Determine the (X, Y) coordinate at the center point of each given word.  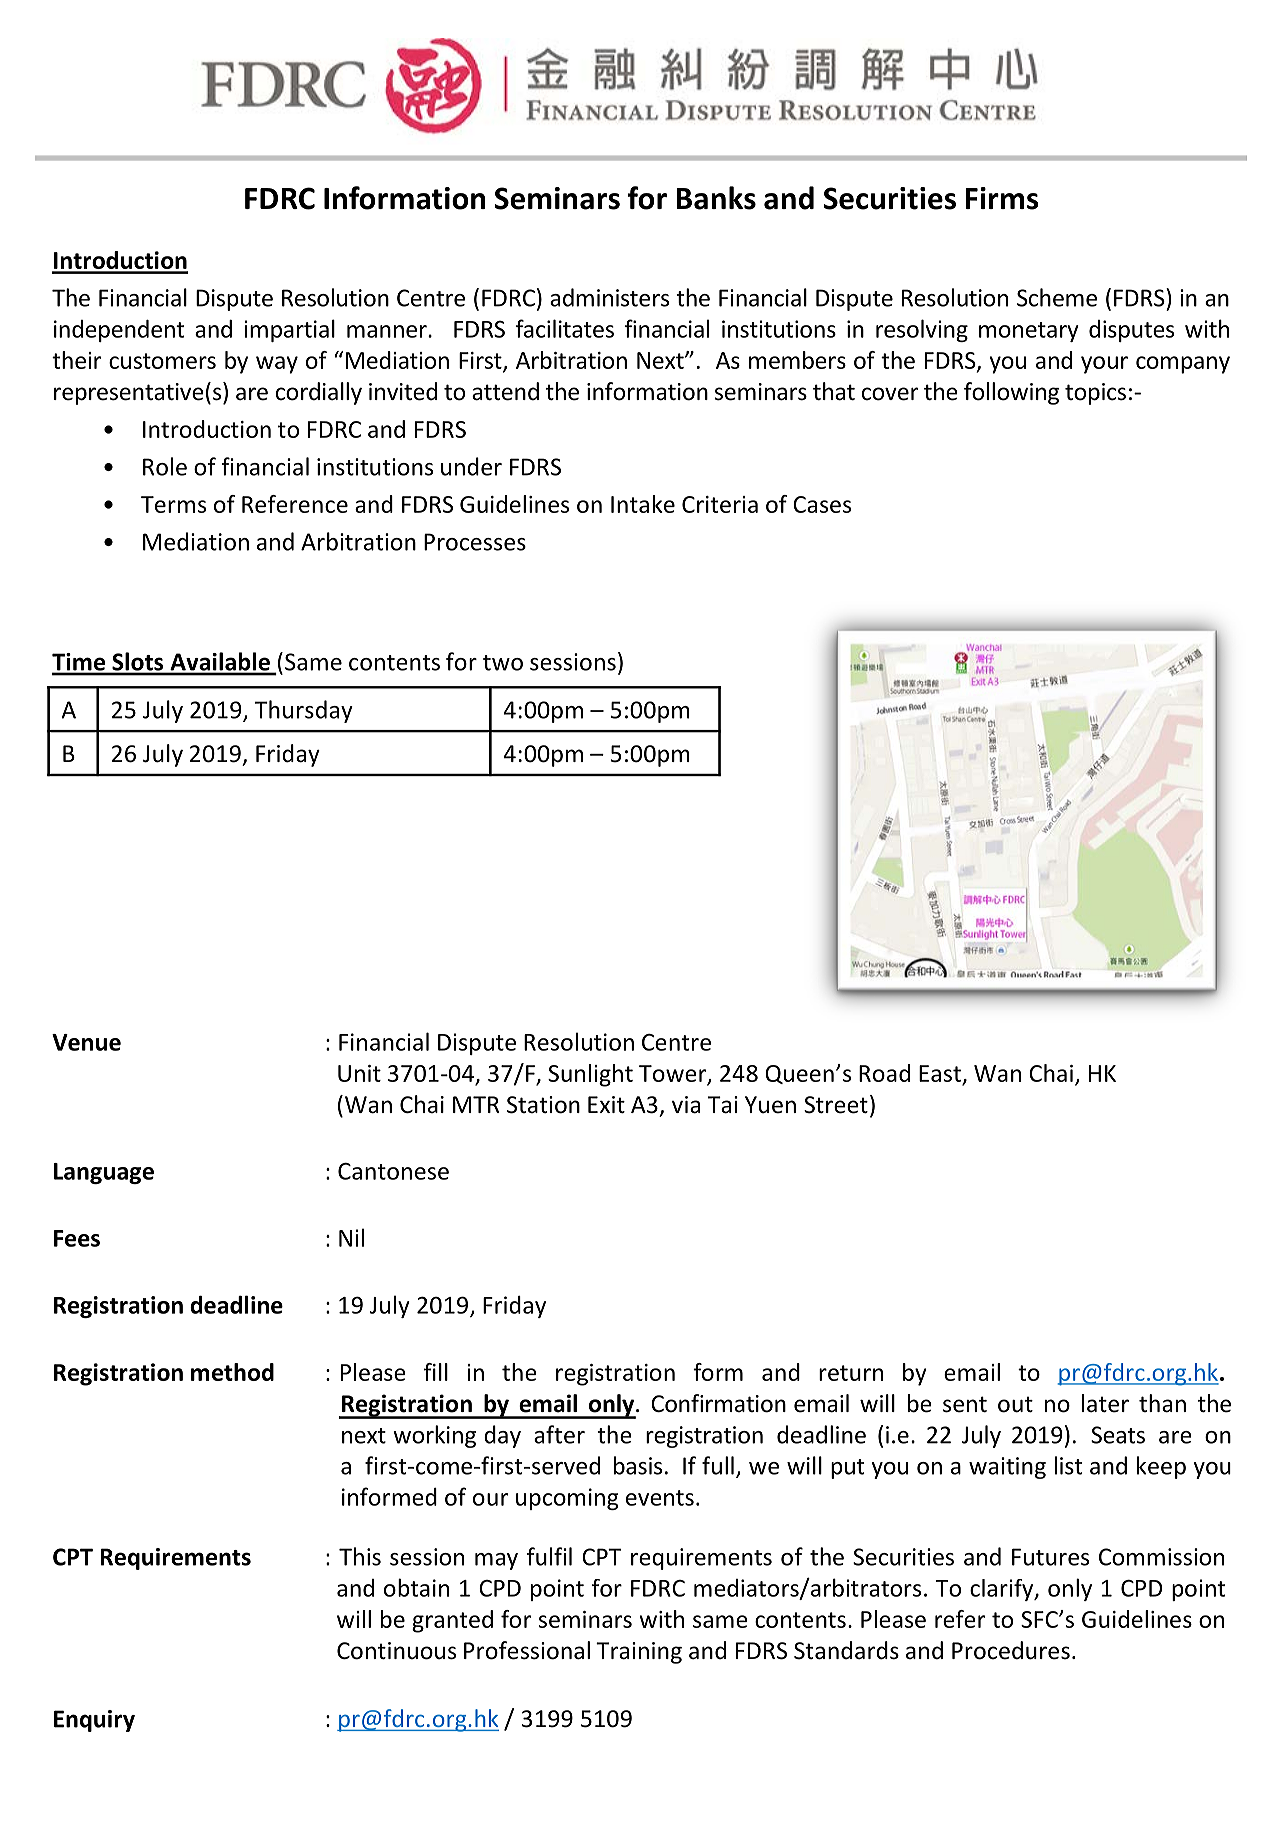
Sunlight (590, 1075)
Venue (86, 1042)
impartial (289, 330)
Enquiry (94, 1721)
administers (609, 297)
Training (639, 1653)
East (940, 1073)
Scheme (1057, 297)
